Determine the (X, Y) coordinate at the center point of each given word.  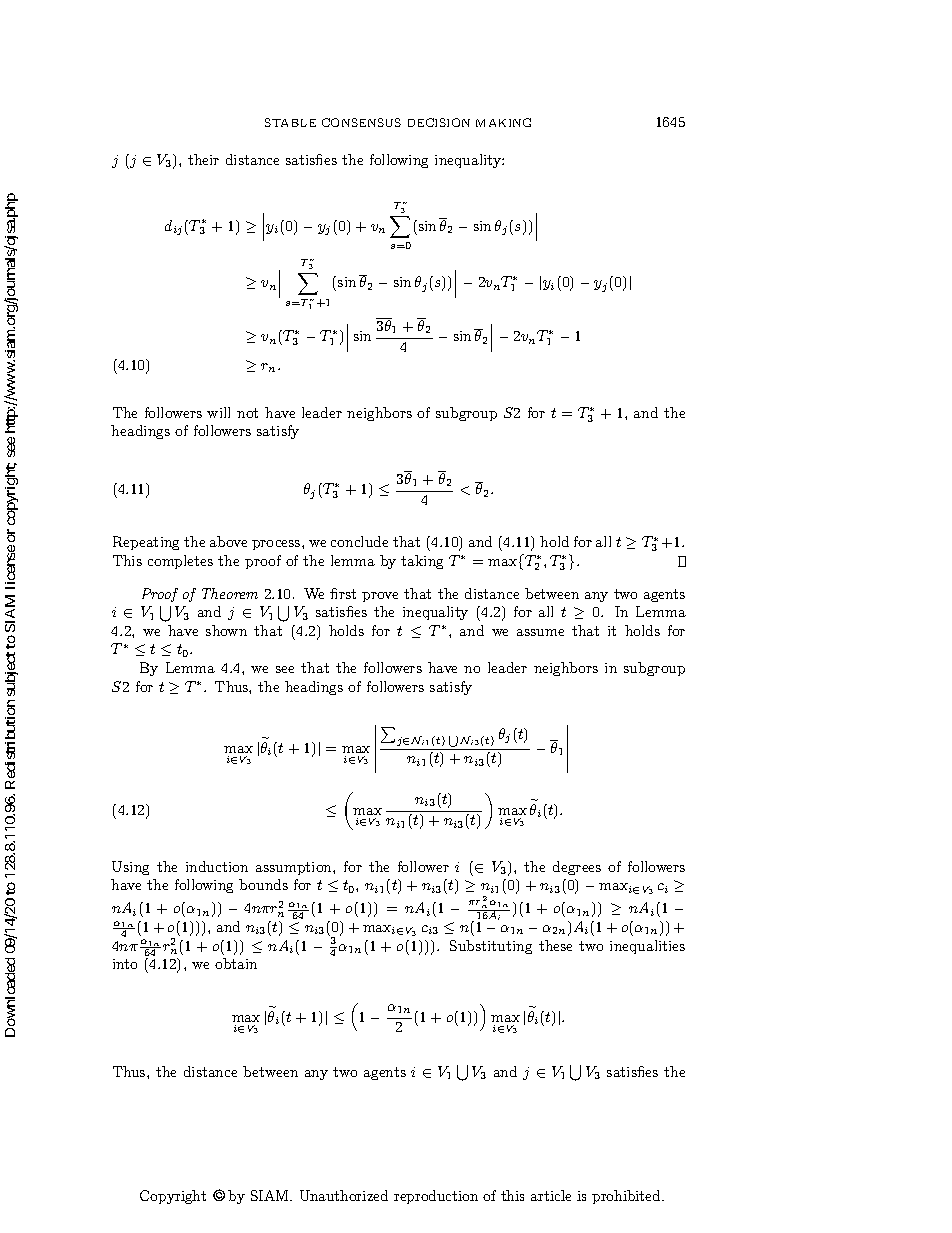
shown (226, 630)
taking (422, 562)
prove (380, 597)
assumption (295, 868)
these (555, 945)
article (551, 1195)
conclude (359, 541)
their (203, 159)
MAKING (503, 122)
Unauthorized (344, 1195)
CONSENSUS (361, 122)
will (218, 412)
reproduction (436, 1197)
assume (540, 632)
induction (217, 866)
